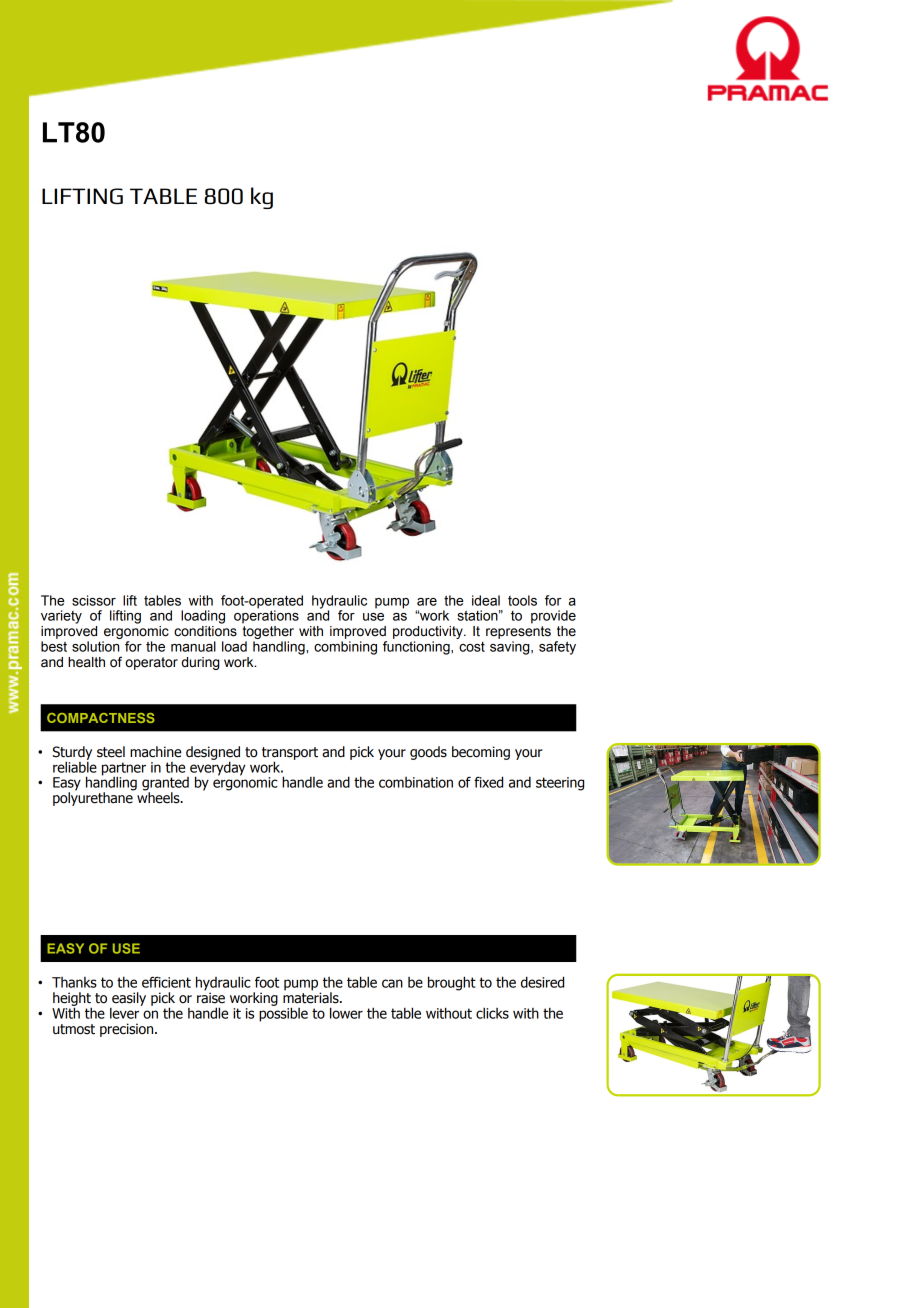  I want to click on clicks, so click(492, 1013).
